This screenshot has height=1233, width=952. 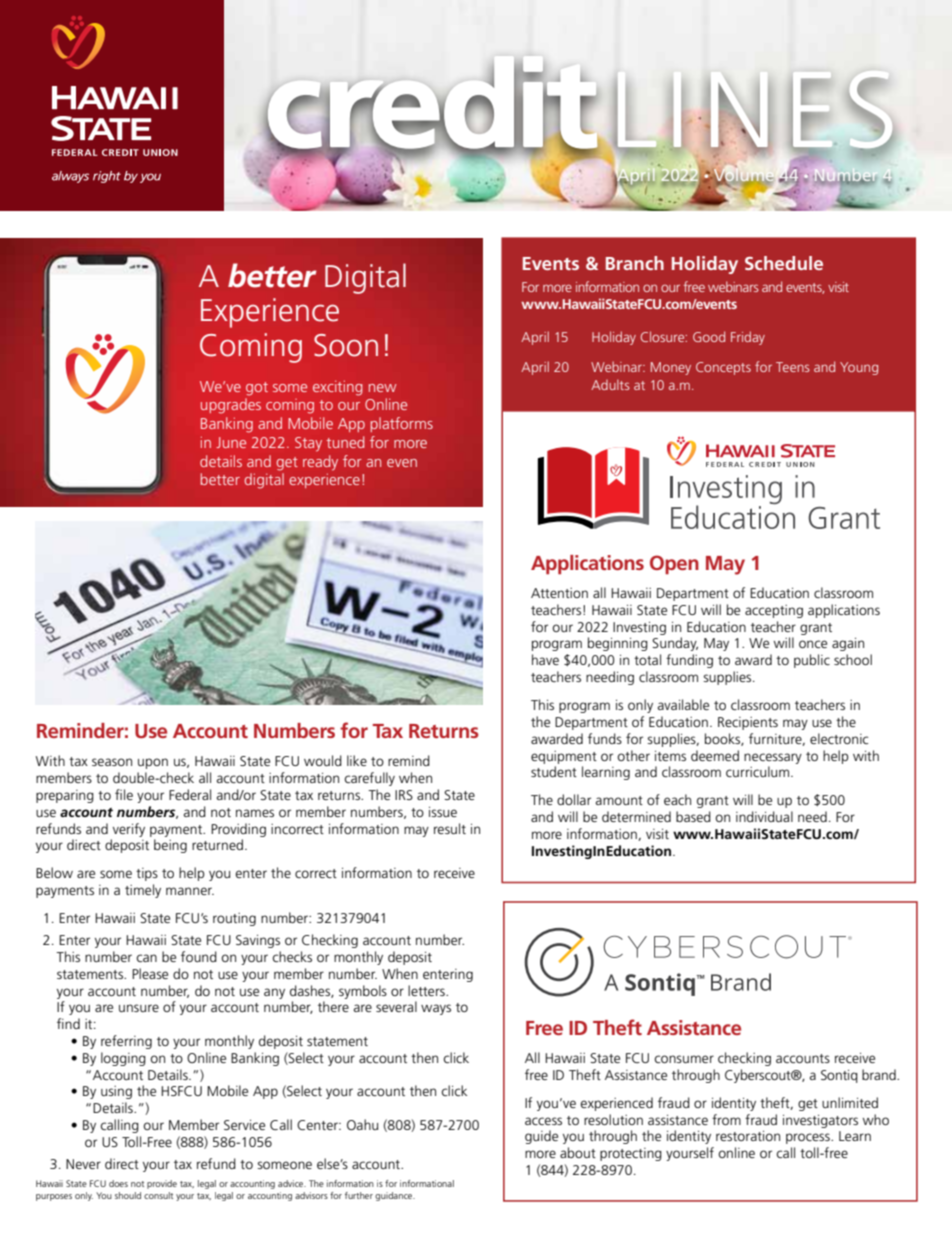 I want to click on June, so click(x=231, y=442).
